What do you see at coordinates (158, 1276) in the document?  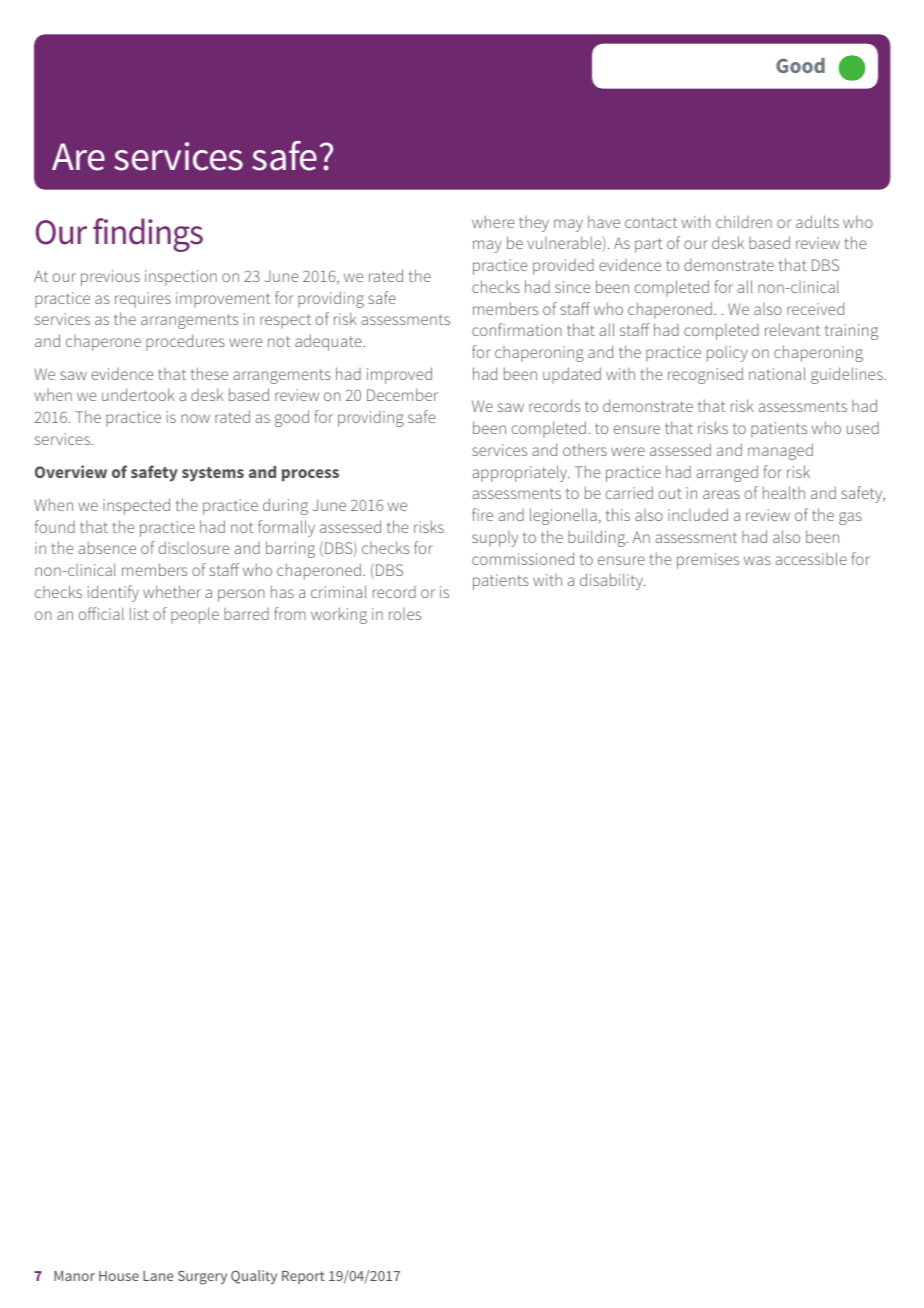 I see `Lane` at bounding box center [158, 1276].
